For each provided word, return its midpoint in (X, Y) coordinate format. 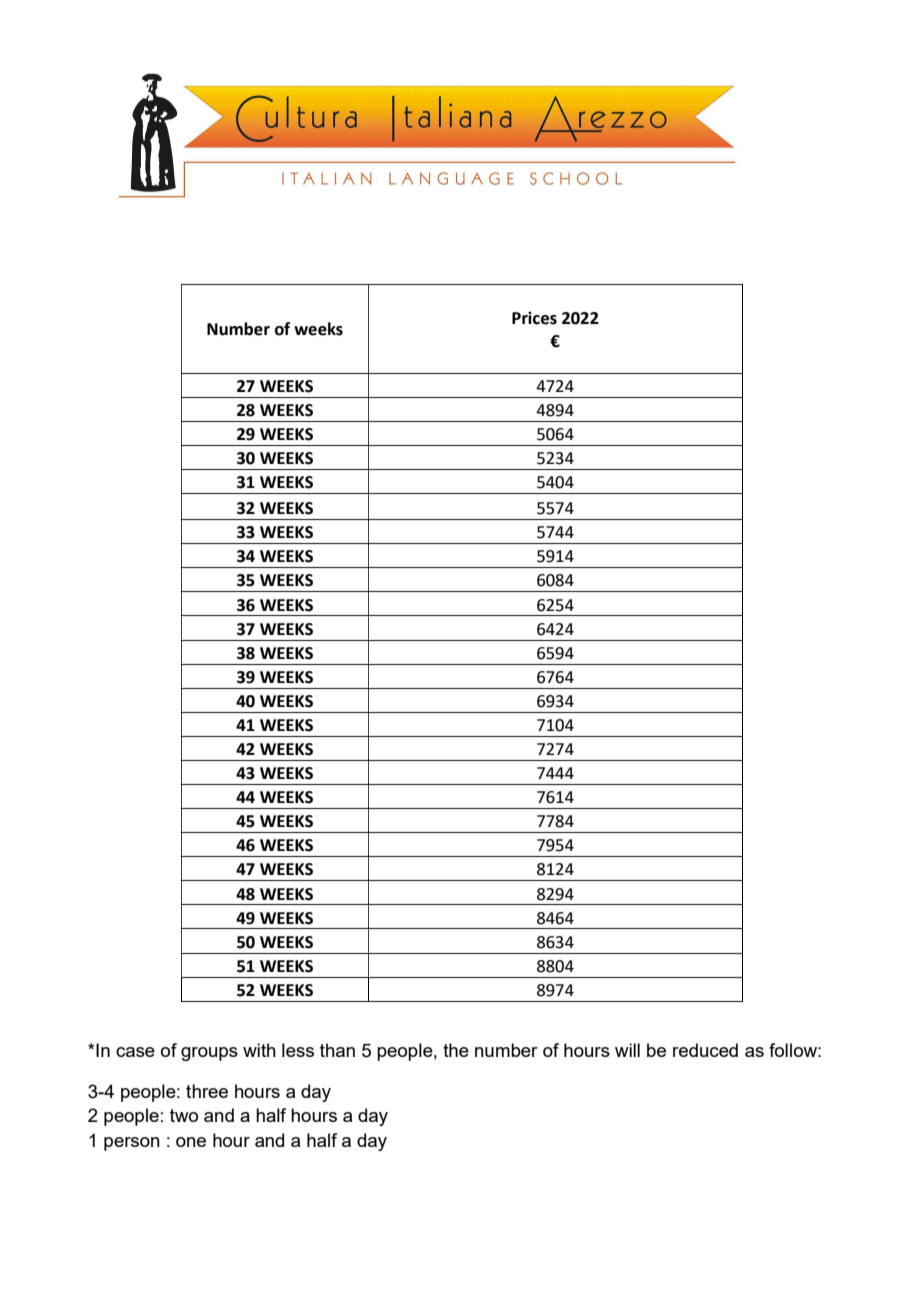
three (207, 1091)
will (627, 1050)
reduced (705, 1050)
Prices (534, 318)
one (191, 1142)
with (259, 1050)
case (135, 1052)
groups (209, 1054)
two (184, 1115)
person (132, 1144)
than (337, 1050)
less (298, 1050)
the (456, 1050)
